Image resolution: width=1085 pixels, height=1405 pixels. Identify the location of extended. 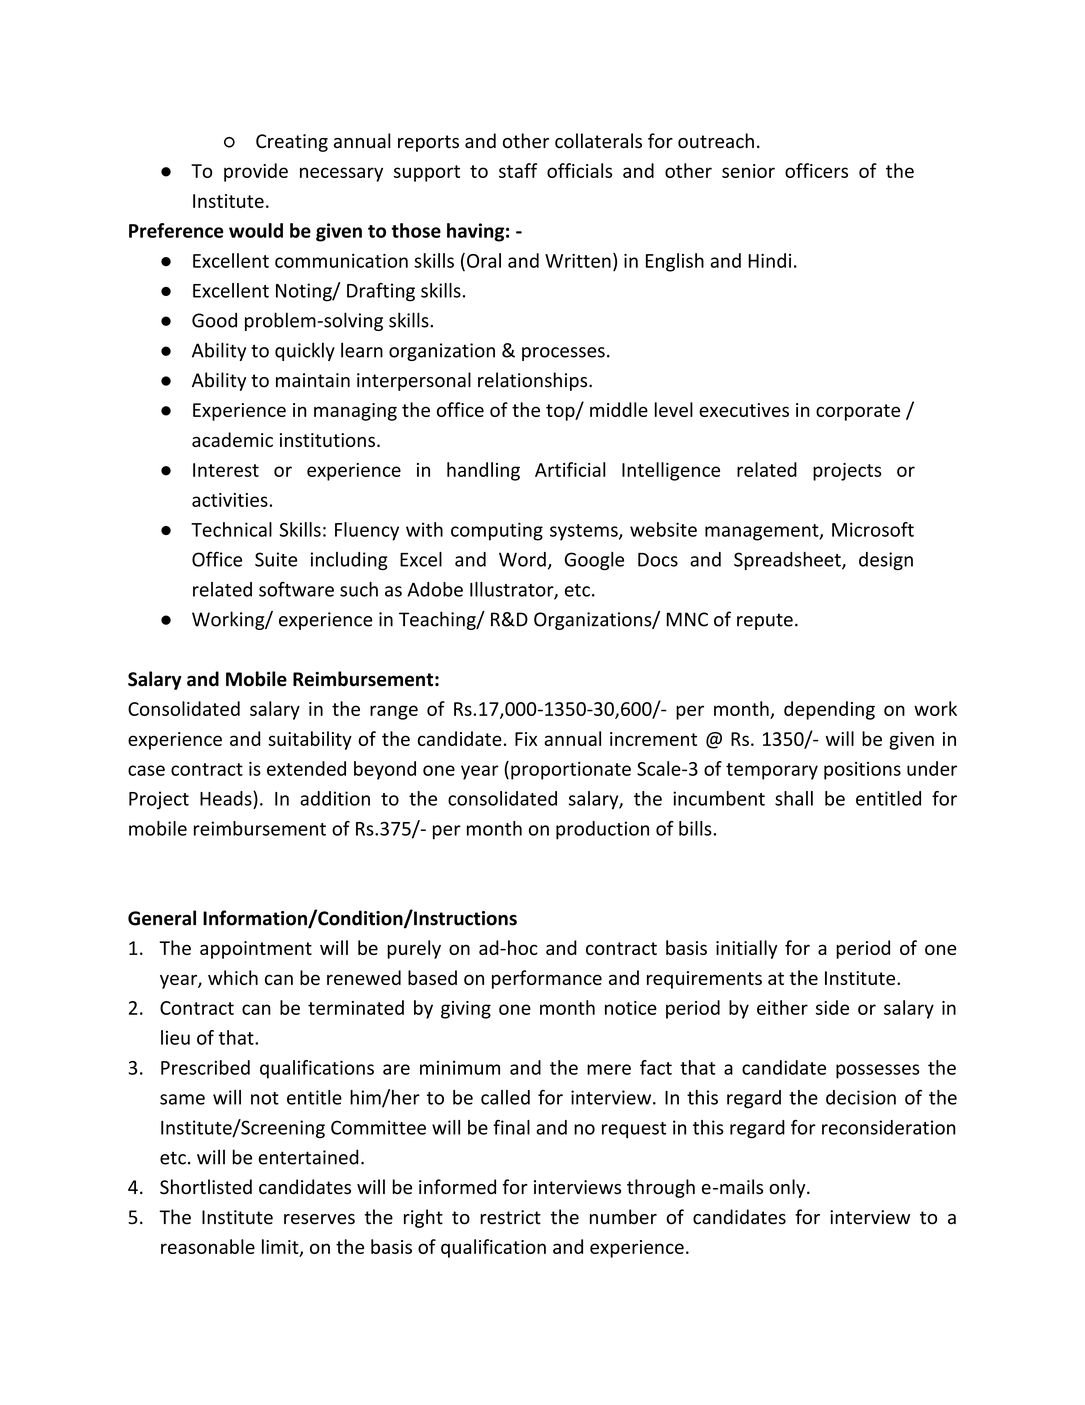
(306, 768).
